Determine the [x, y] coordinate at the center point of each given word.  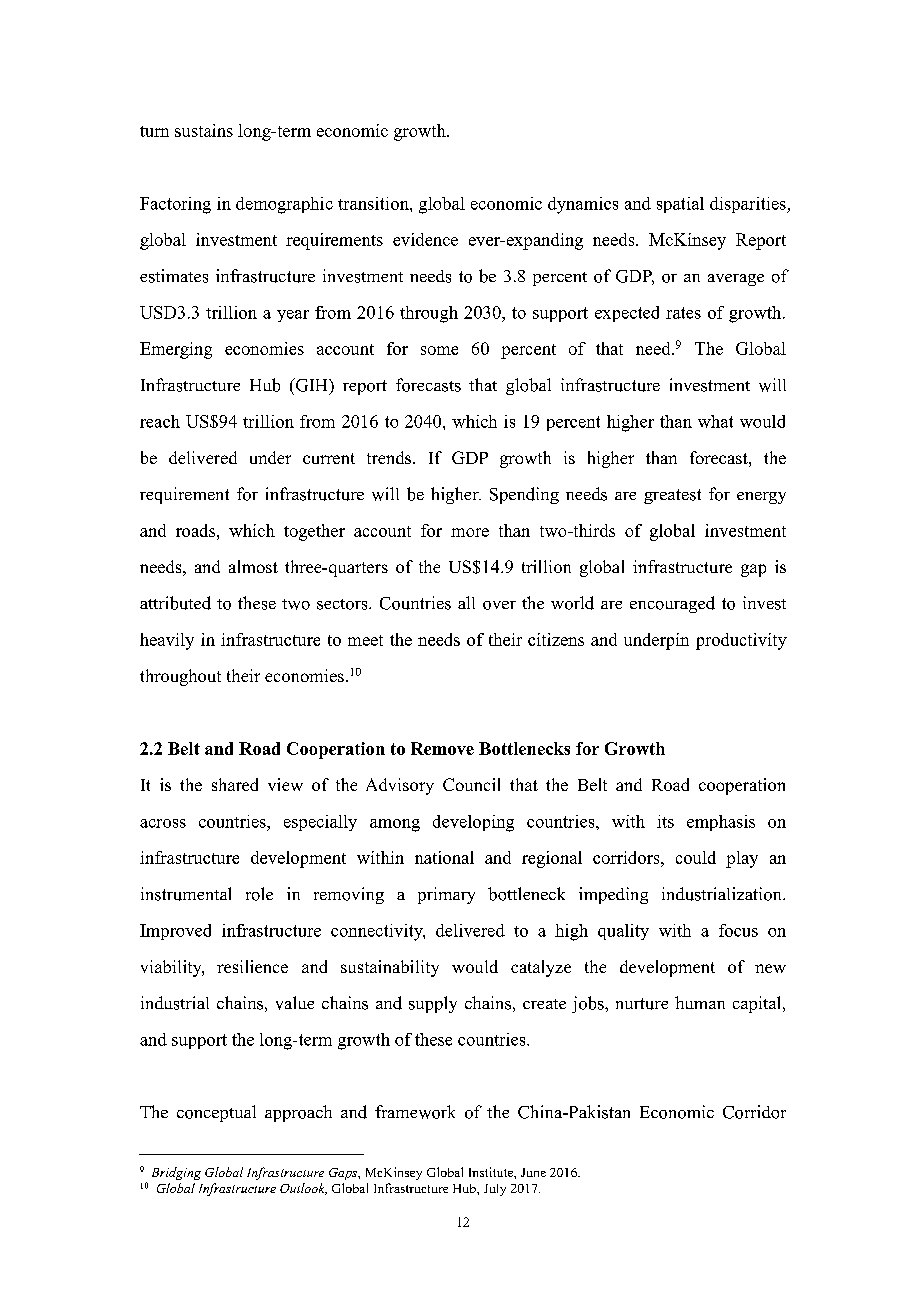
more [470, 532]
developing [473, 823]
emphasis [721, 823]
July [495, 1190]
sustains [204, 130]
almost [253, 566]
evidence [425, 239]
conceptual [216, 1113]
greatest [672, 496]
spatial [680, 205]
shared [235, 784]
